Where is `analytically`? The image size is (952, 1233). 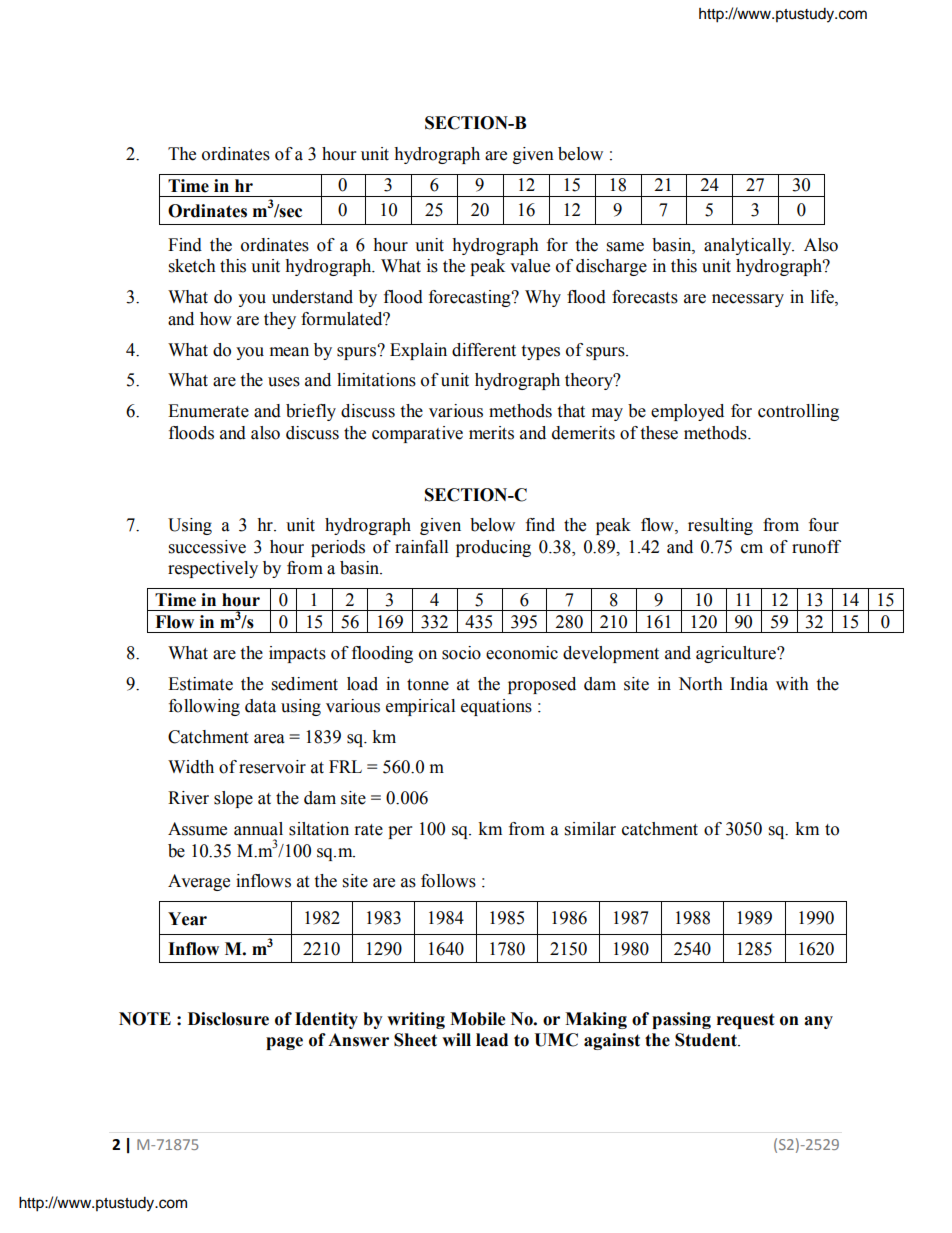 analytically is located at coordinates (749, 246).
